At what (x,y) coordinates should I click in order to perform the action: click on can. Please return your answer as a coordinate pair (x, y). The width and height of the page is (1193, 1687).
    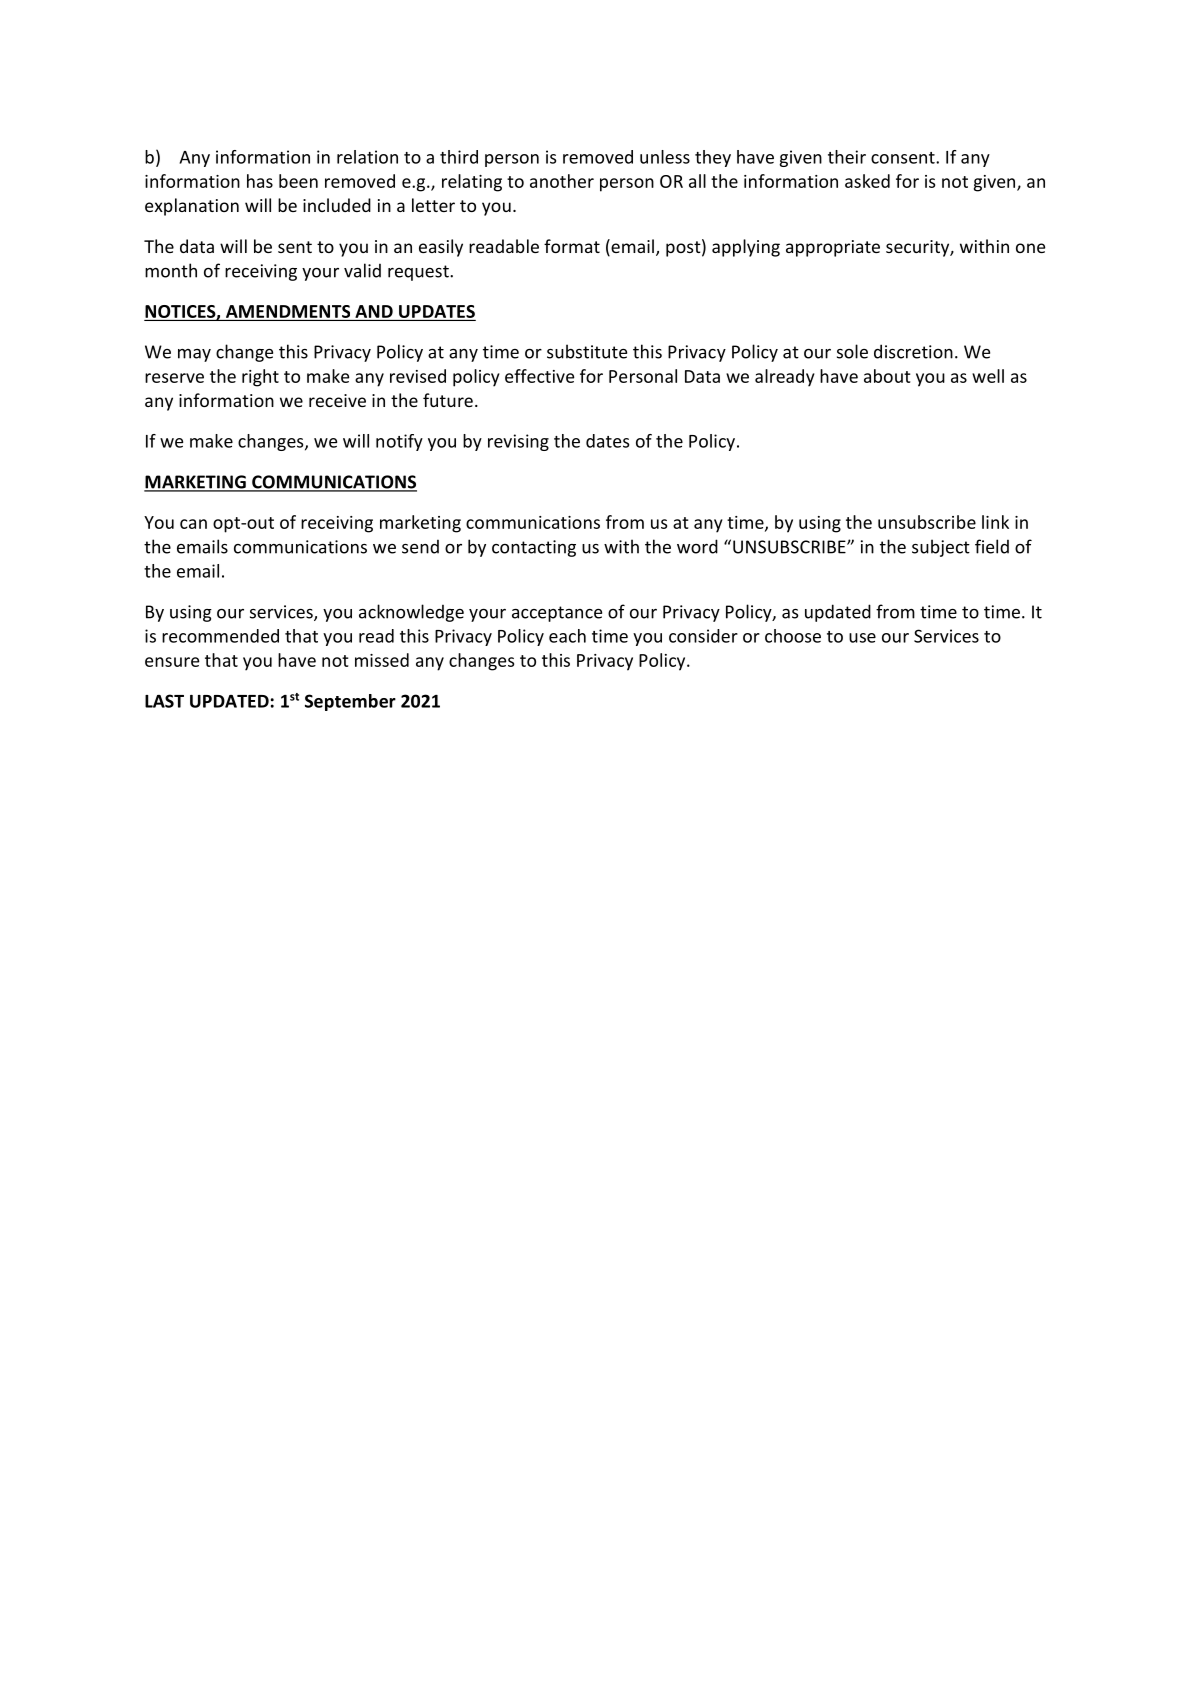
    Looking at the image, I should click on (193, 524).
